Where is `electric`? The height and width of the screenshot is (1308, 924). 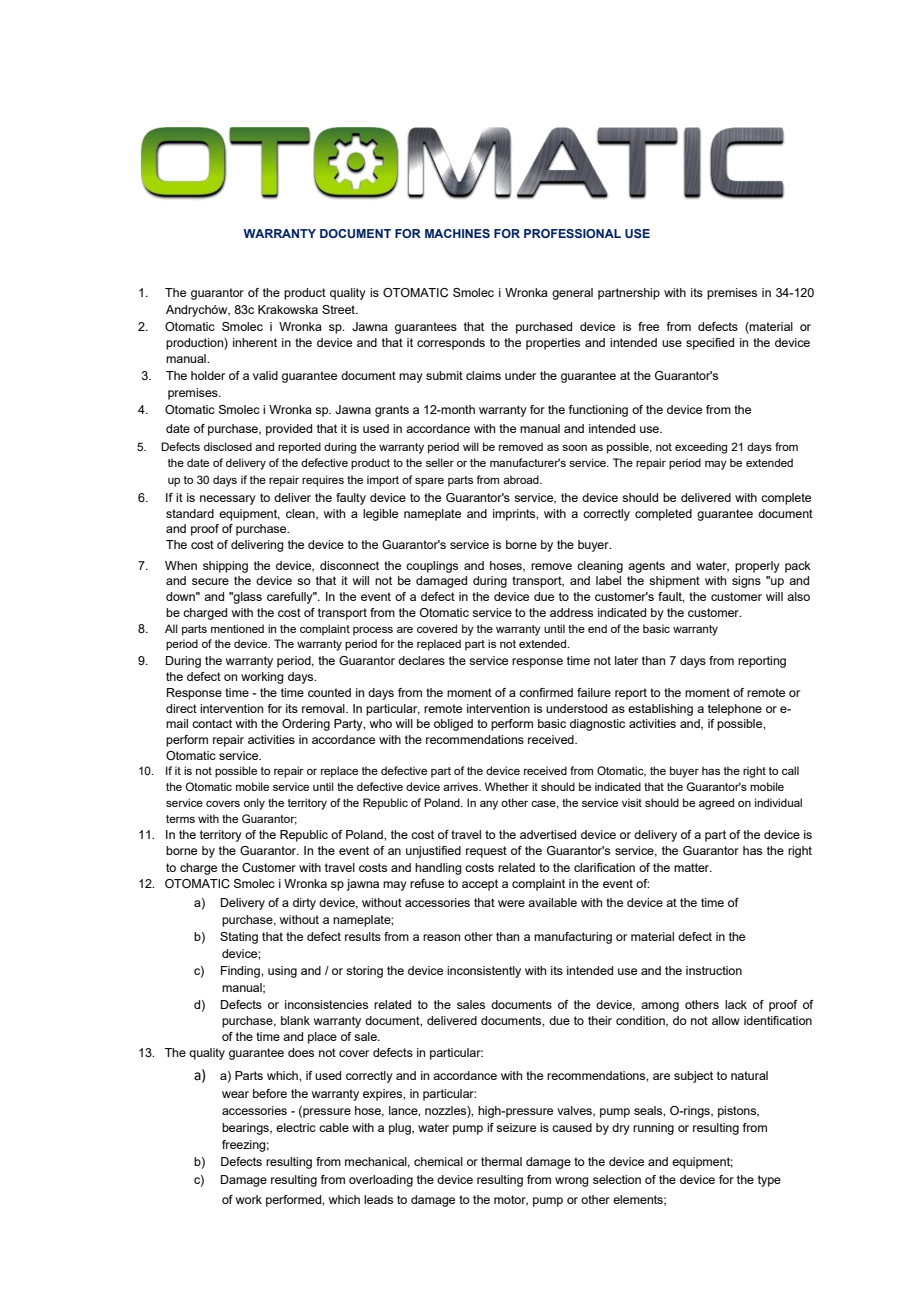
electric is located at coordinates (296, 1127).
